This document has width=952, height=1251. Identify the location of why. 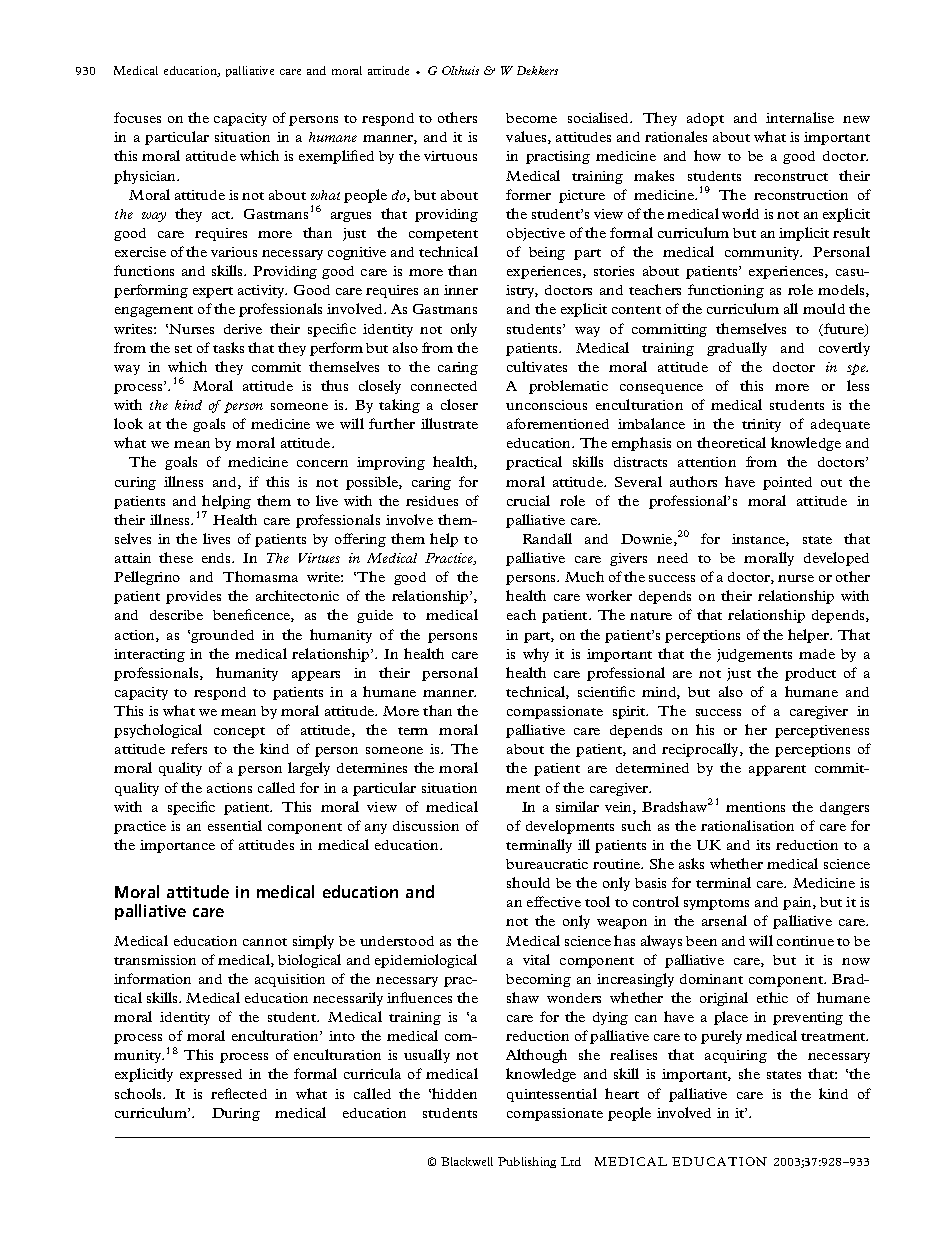
(536, 655).
